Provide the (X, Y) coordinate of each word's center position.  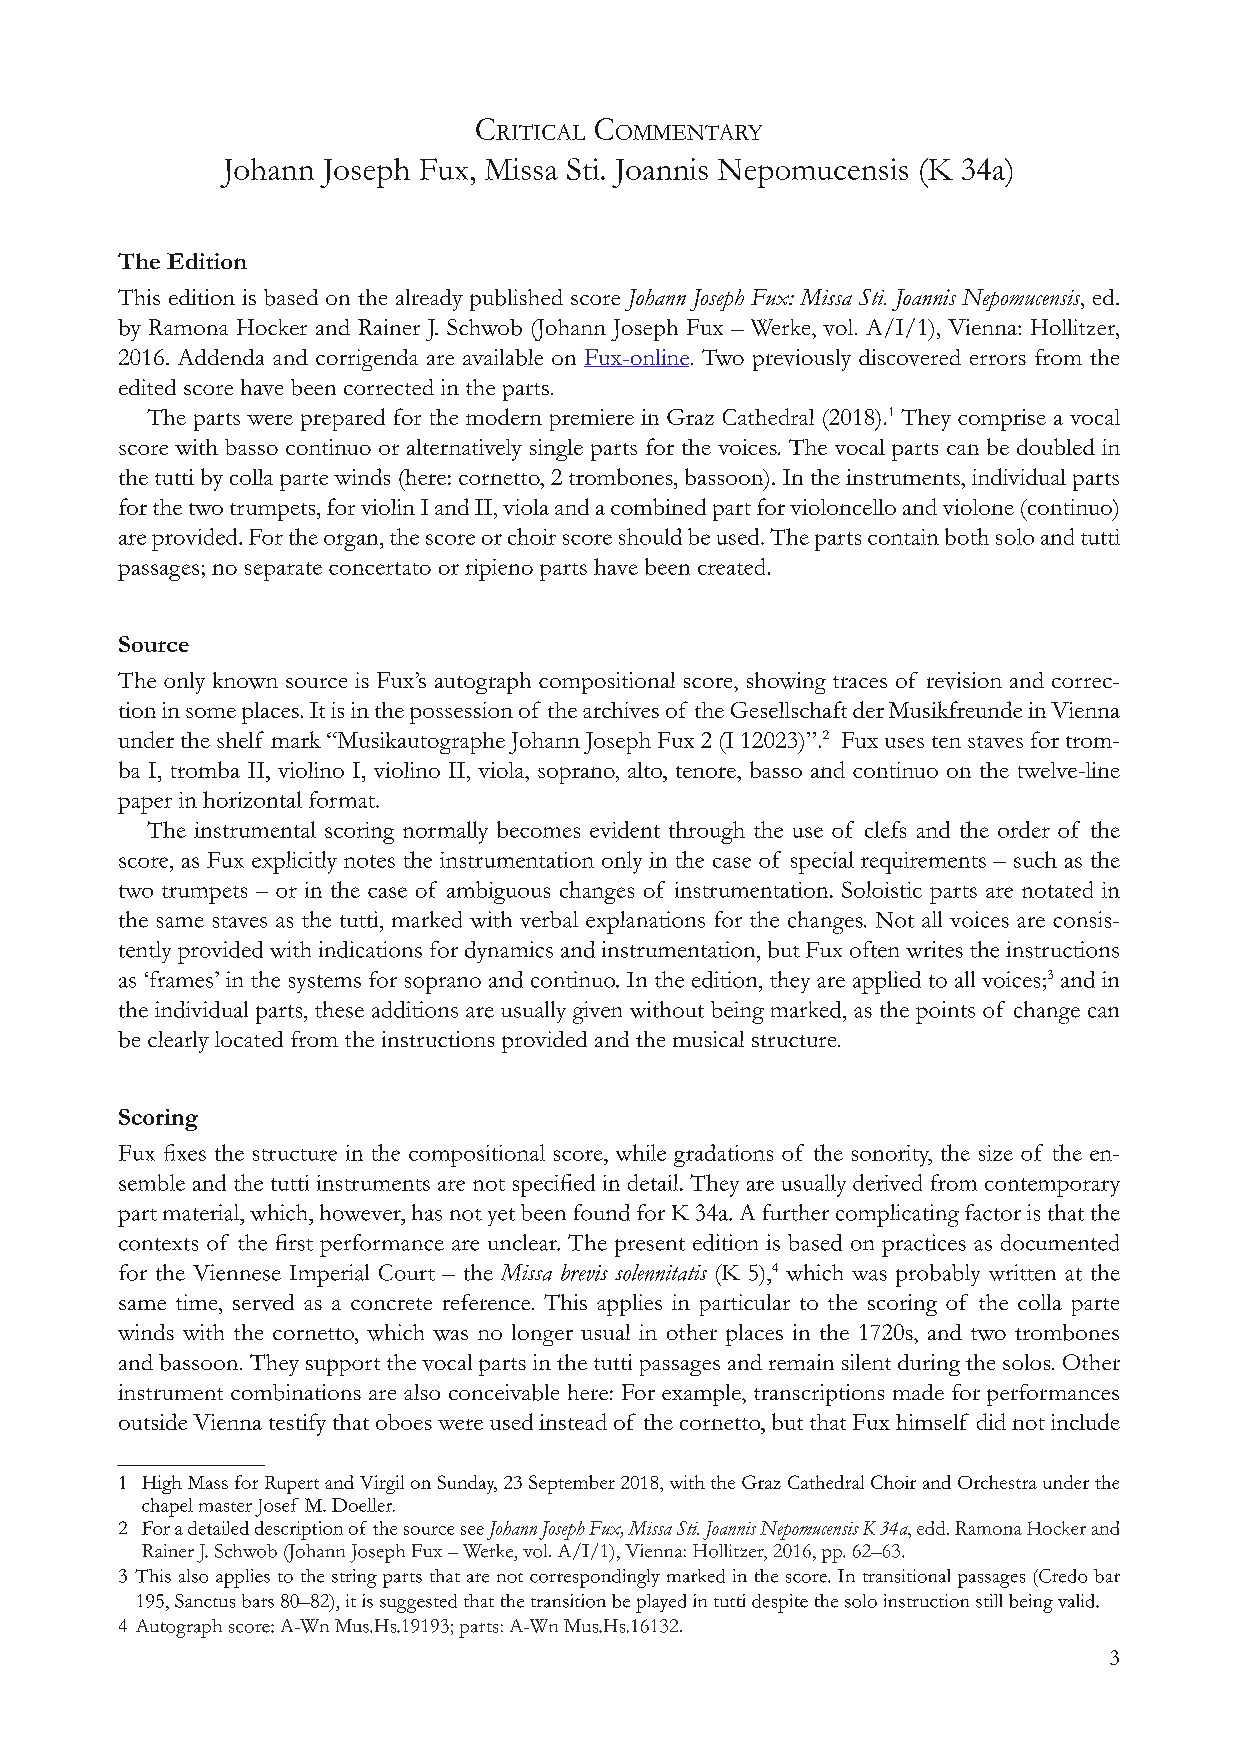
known (245, 680)
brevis (584, 1272)
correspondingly (595, 1578)
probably (938, 1275)
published (516, 300)
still (989, 1601)
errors (998, 360)
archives (621, 710)
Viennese (237, 1272)
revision (964, 680)
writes (934, 949)
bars (258, 1601)
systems (325, 984)
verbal (549, 919)
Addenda (221, 357)
